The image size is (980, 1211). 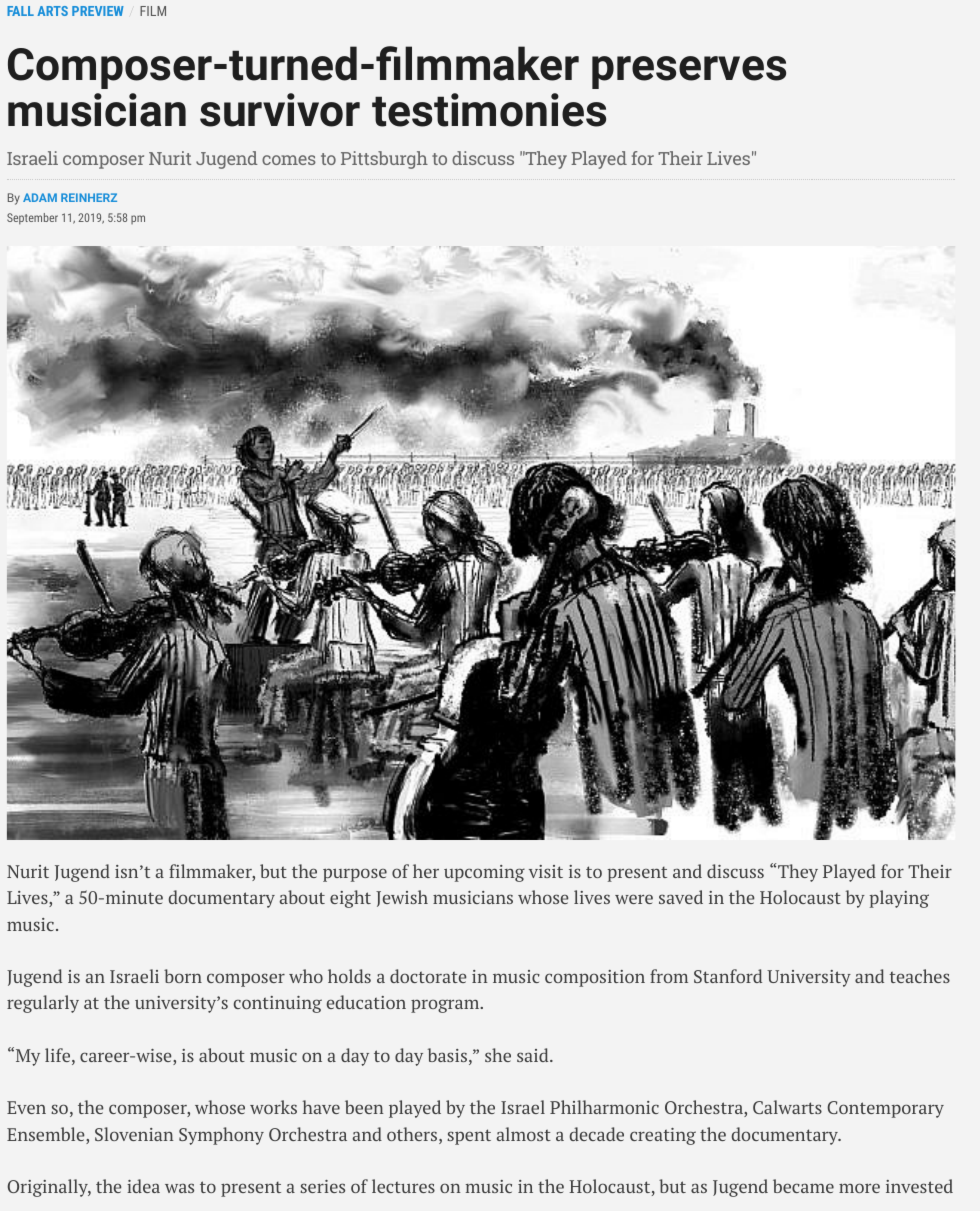 I want to click on purpose, so click(x=355, y=875).
